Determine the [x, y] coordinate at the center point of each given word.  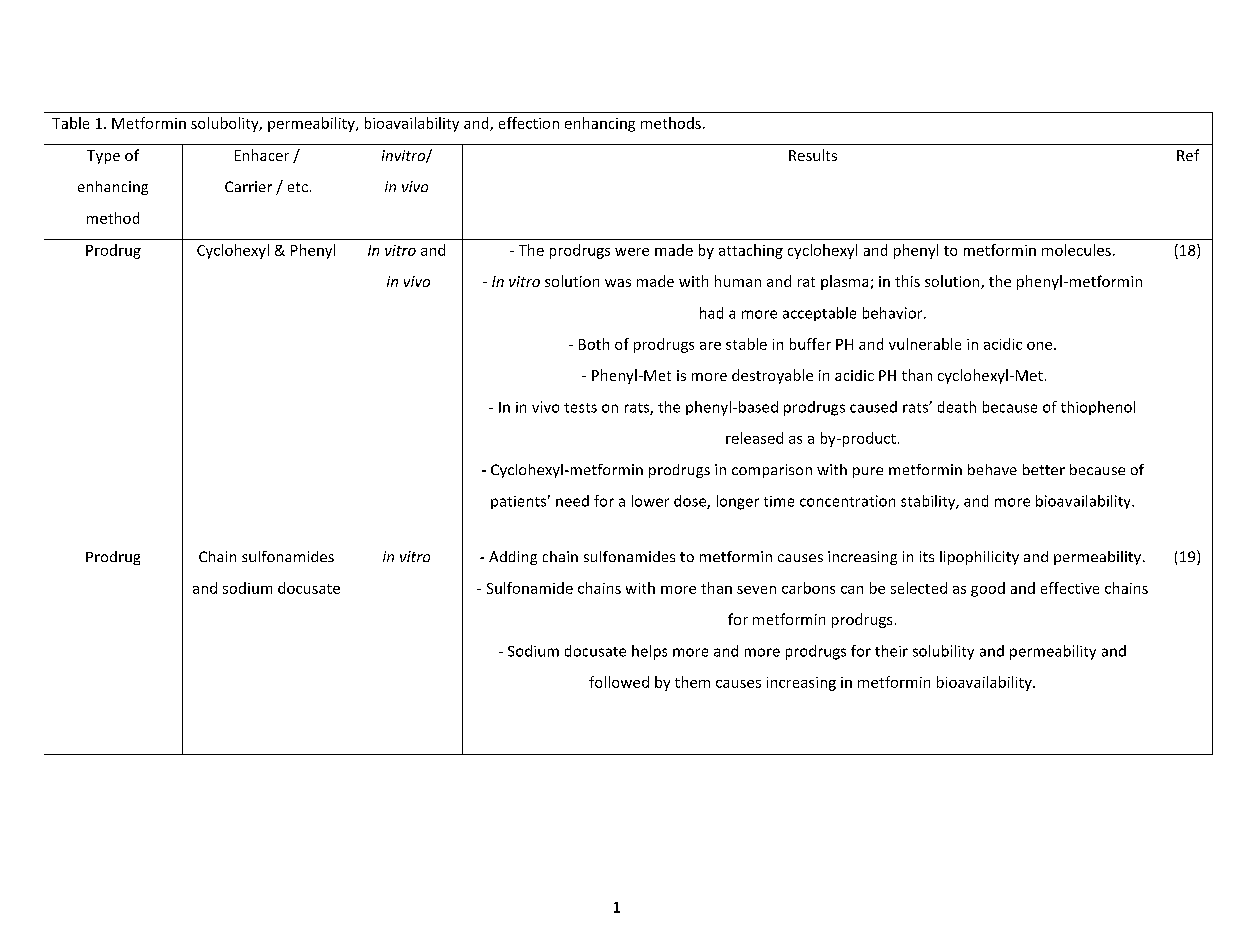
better [1044, 469]
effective [1070, 588]
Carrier [248, 186]
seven [756, 590]
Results [813, 155]
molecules [1076, 250]
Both [594, 344]
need [572, 501]
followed [619, 682]
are [710, 346]
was [618, 283]
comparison [772, 471]
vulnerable [925, 344]
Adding [513, 558]
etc [298, 187]
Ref [1188, 155]
